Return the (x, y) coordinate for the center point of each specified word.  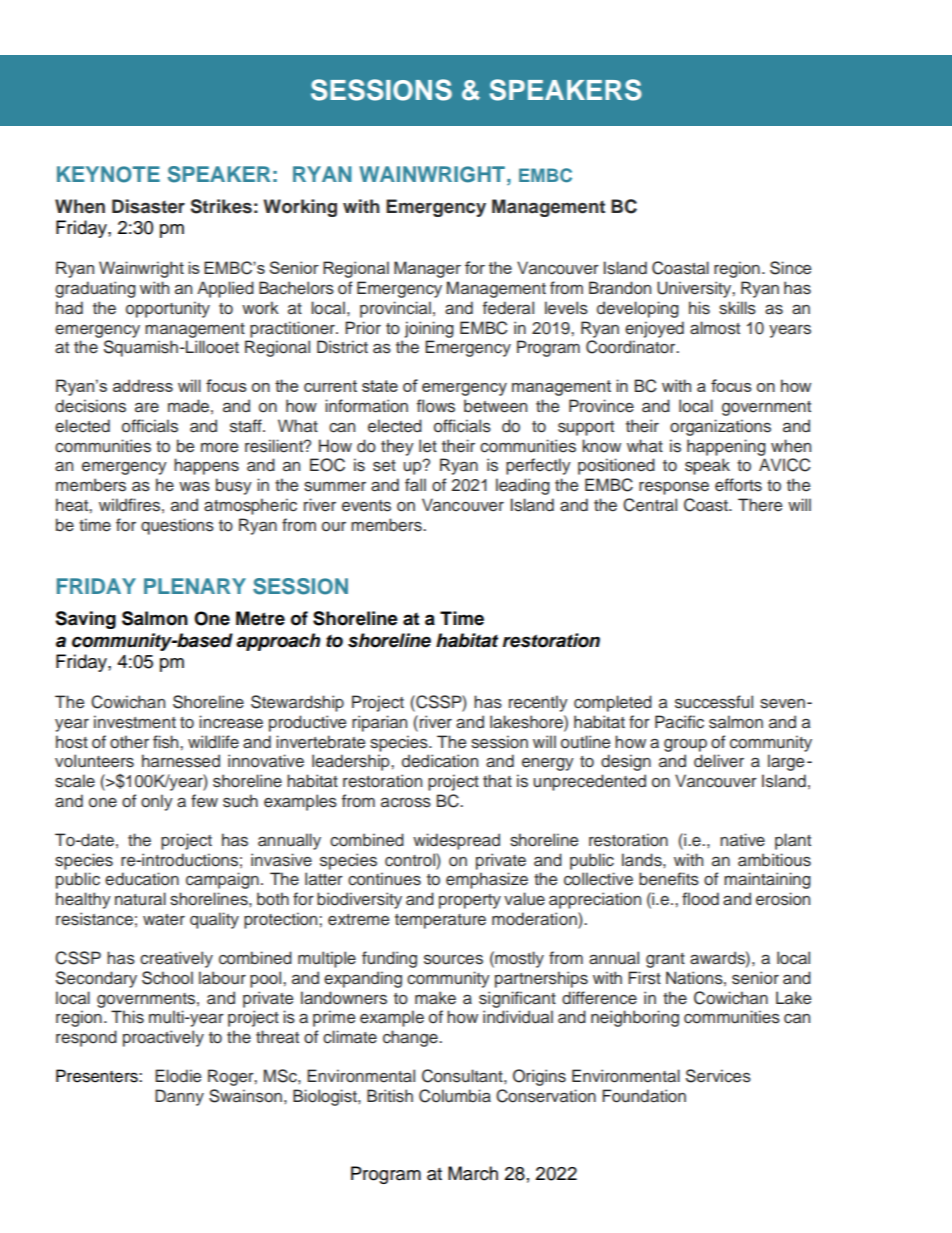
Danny (179, 1097)
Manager (427, 269)
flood (700, 899)
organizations (720, 427)
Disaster (148, 206)
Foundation (644, 1096)
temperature (440, 921)
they (397, 447)
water (164, 920)
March (473, 1173)
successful (714, 702)
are (147, 408)
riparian (379, 723)
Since (790, 268)
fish (167, 742)
